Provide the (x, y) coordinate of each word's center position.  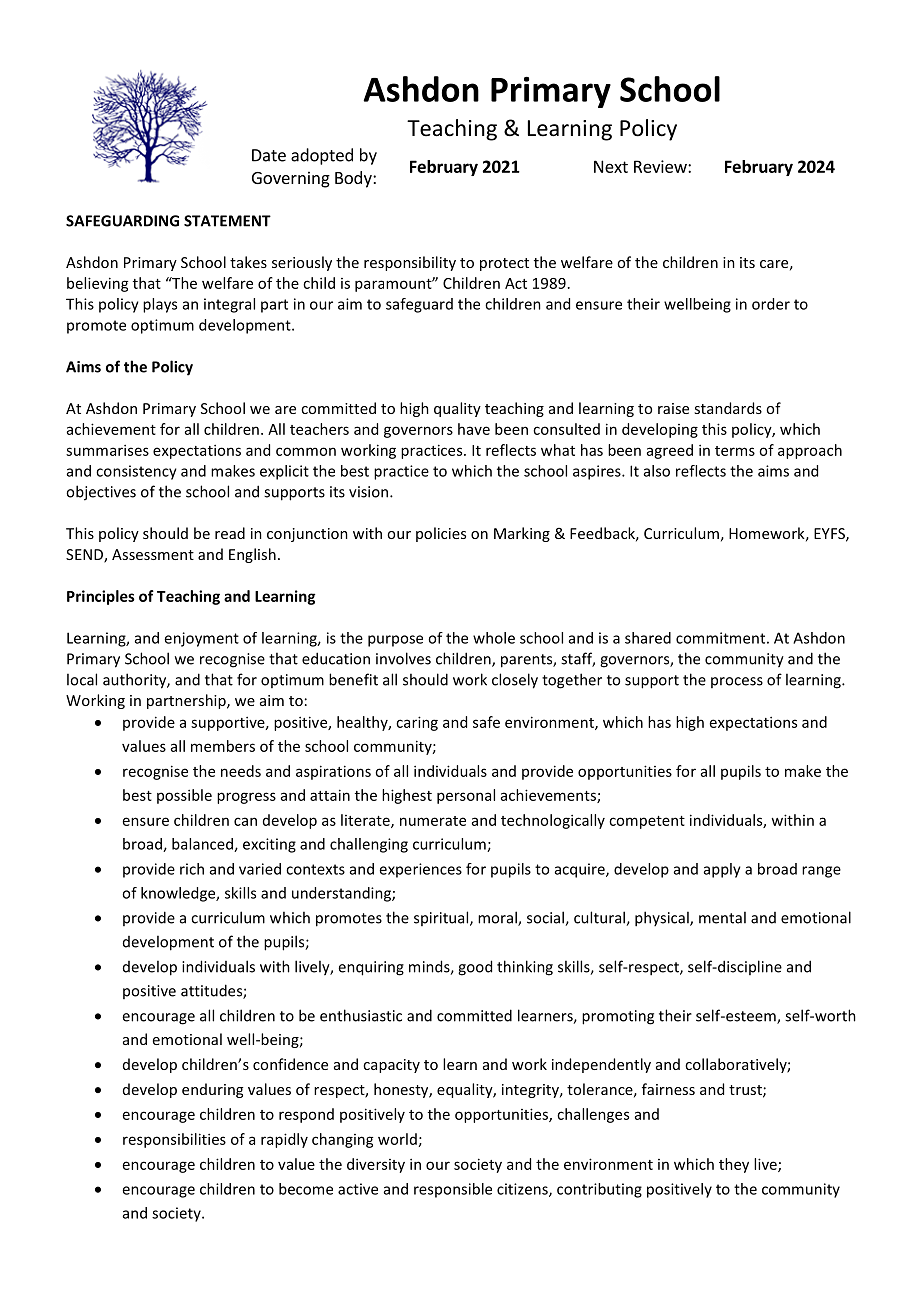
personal (466, 796)
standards (728, 408)
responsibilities (174, 1140)
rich (192, 869)
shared (648, 638)
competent (647, 822)
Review (661, 166)
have (474, 429)
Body (354, 179)
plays (160, 305)
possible (184, 796)
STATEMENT (227, 221)
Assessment (153, 554)
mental (722, 917)
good (475, 968)
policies (441, 534)
